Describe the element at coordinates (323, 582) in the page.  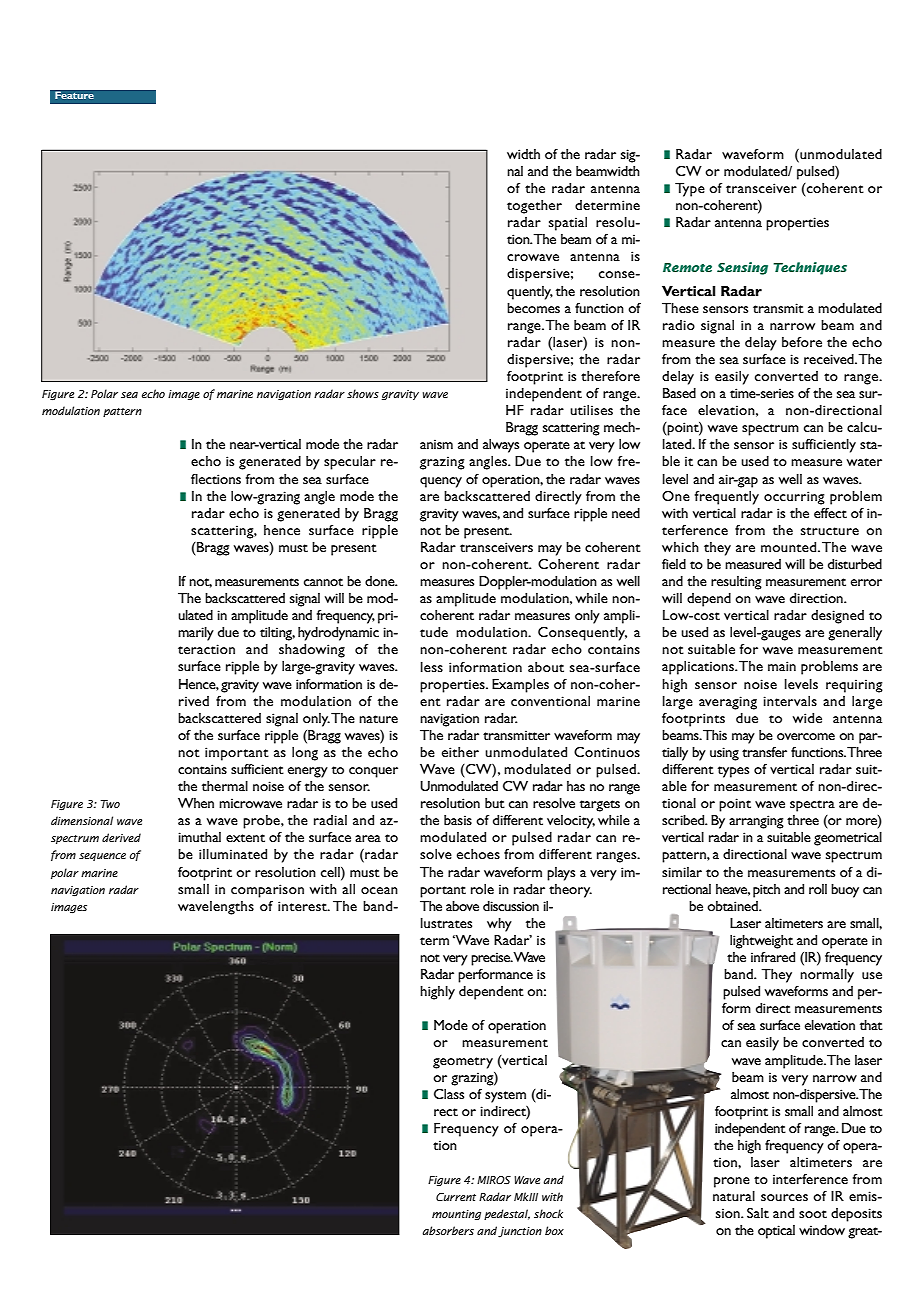
I see `cannot` at that location.
